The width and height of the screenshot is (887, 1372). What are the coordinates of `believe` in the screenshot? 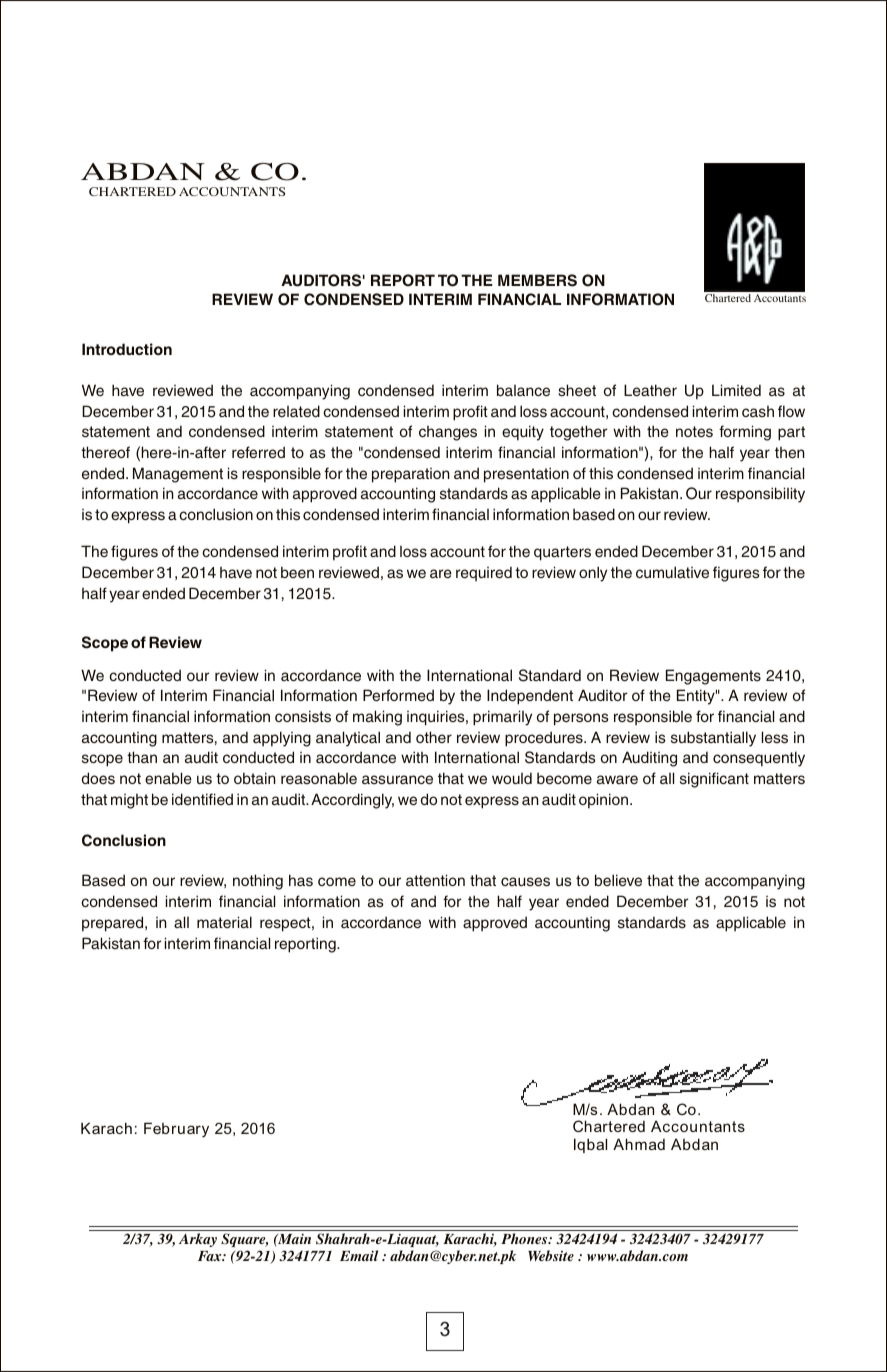 It's located at (618, 880).
